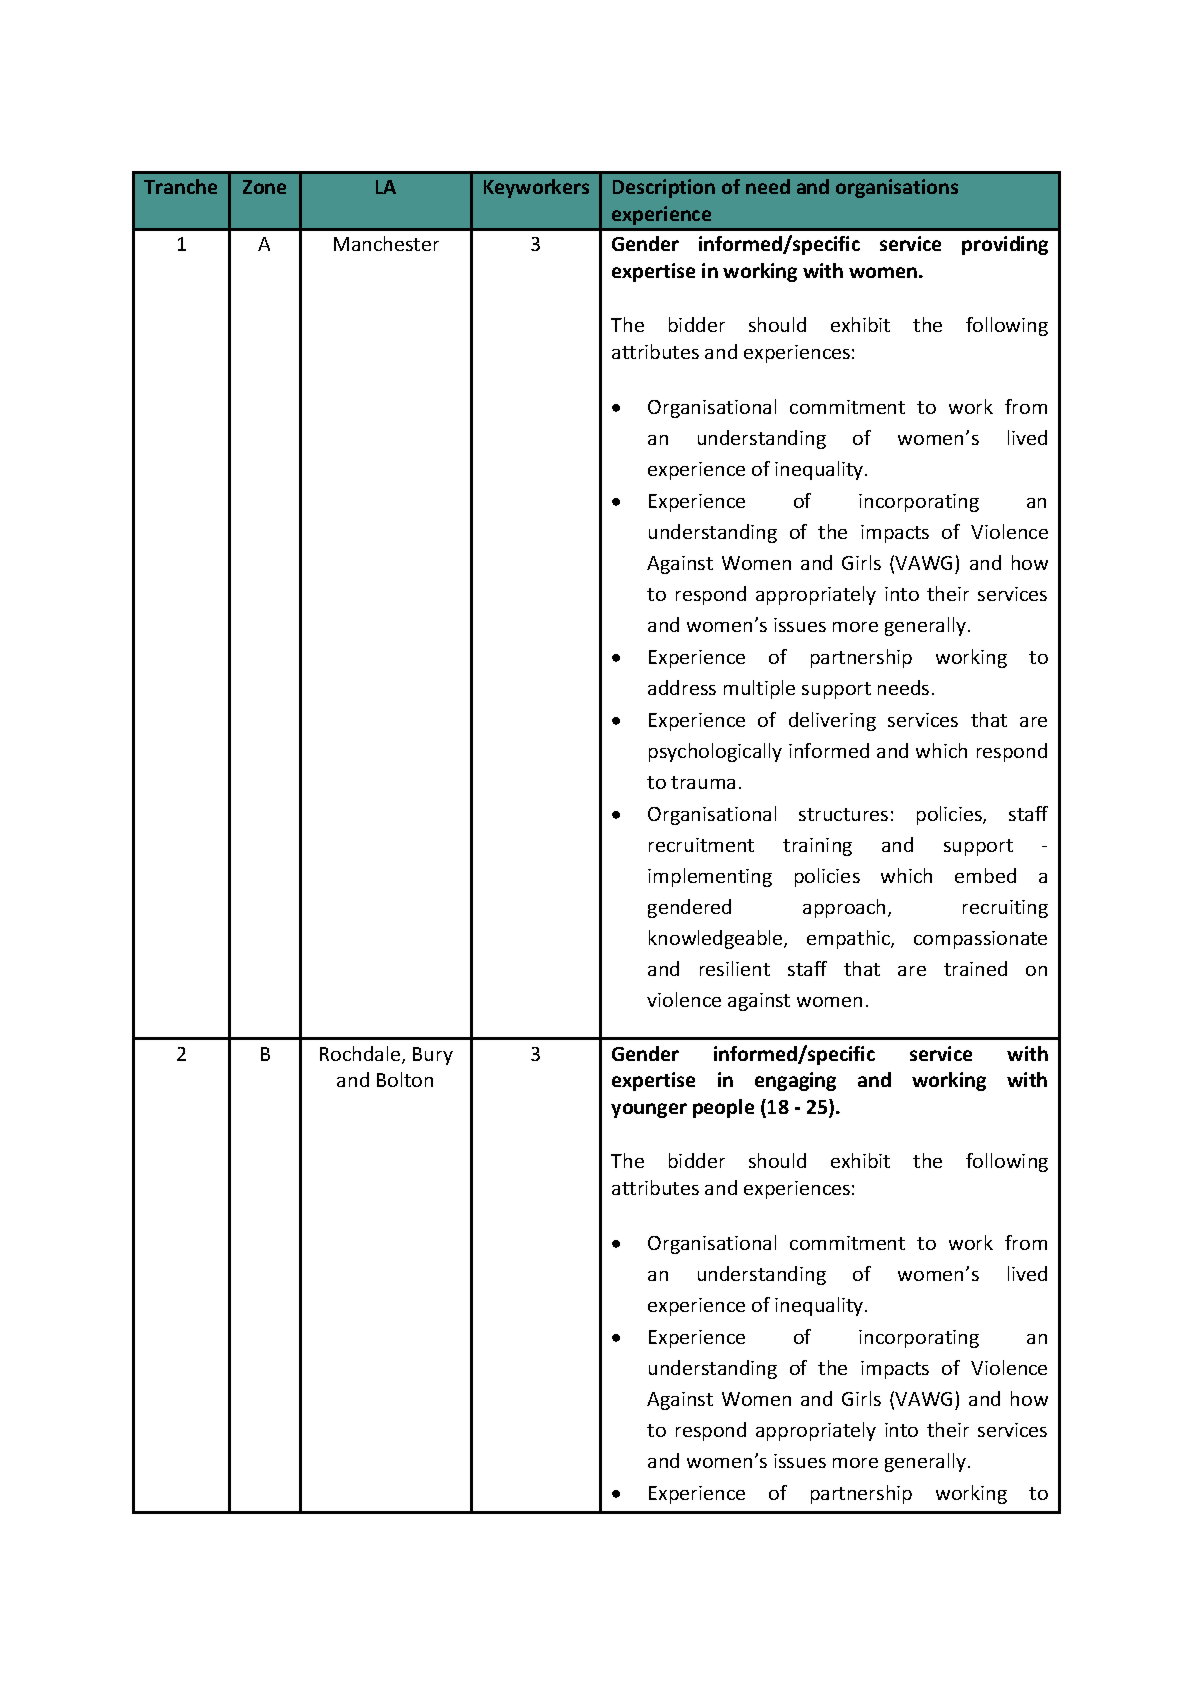 This image has height=1687, width=1193. I want to click on approach, so click(844, 908).
